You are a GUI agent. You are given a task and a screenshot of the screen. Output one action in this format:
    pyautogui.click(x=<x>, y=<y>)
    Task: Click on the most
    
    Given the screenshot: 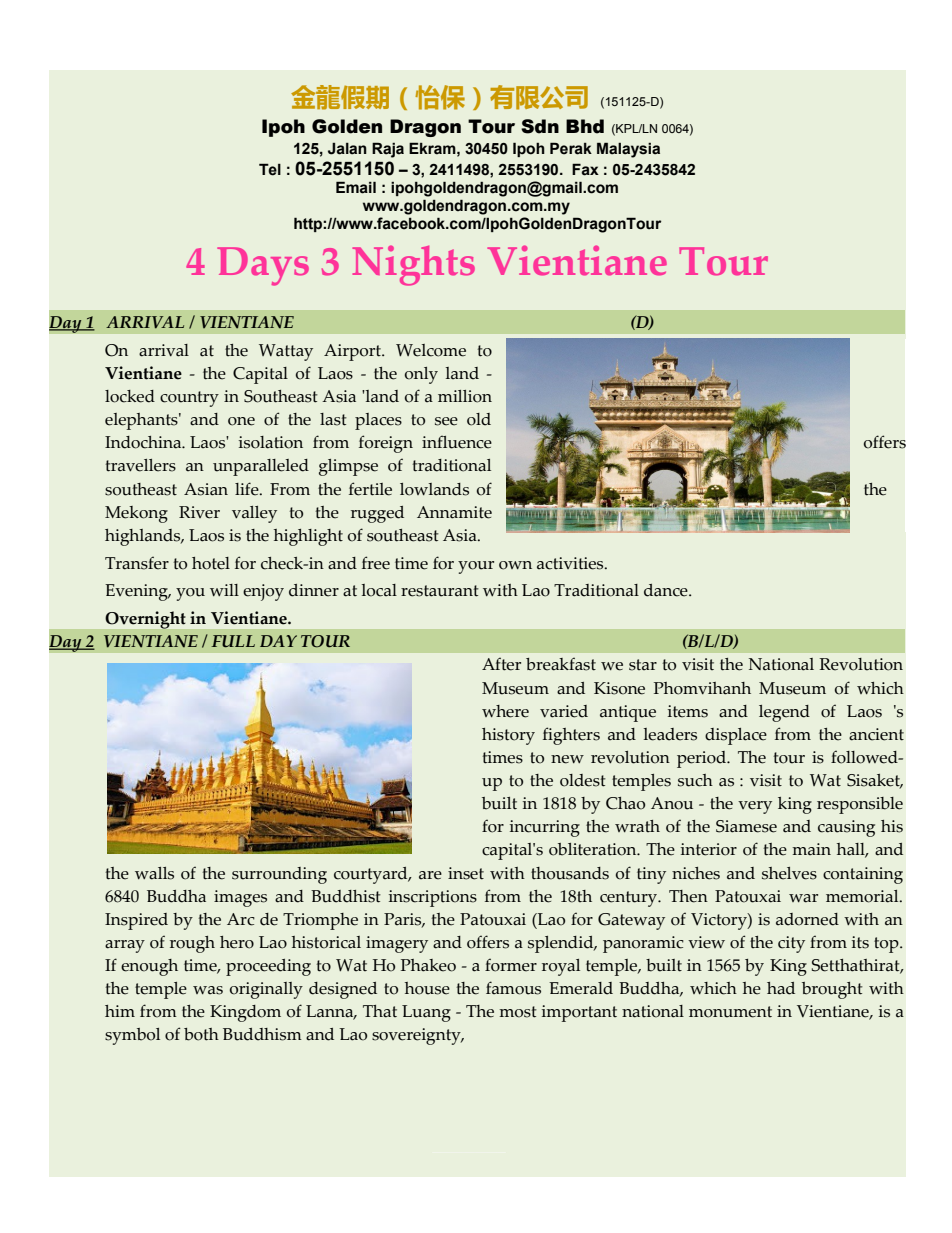 What is the action you would take?
    pyautogui.click(x=518, y=1012)
